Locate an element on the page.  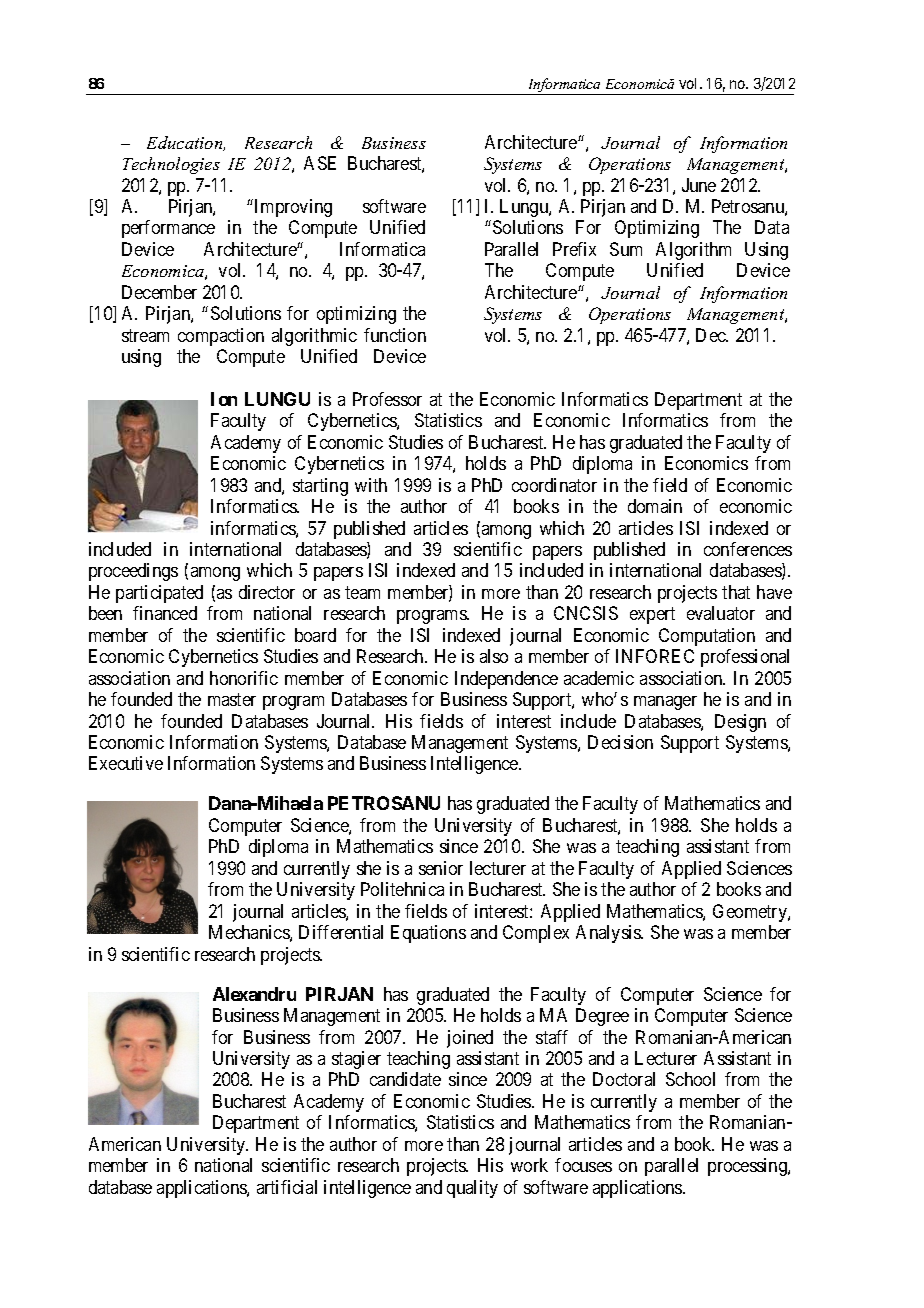
Executive is located at coordinates (126, 763).
